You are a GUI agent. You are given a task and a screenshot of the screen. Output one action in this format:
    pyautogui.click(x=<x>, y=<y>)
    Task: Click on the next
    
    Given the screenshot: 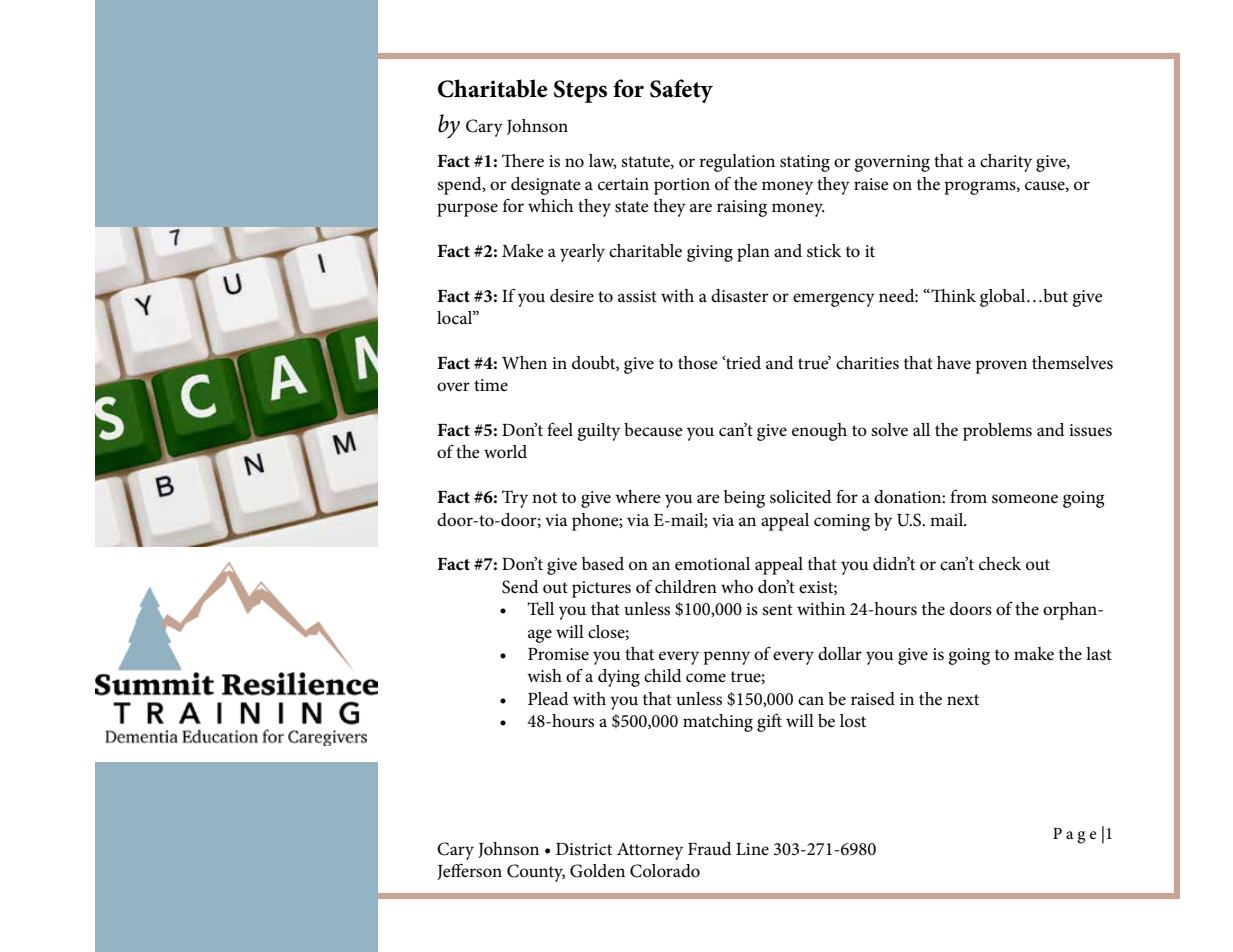 What is the action you would take?
    pyautogui.click(x=963, y=699)
